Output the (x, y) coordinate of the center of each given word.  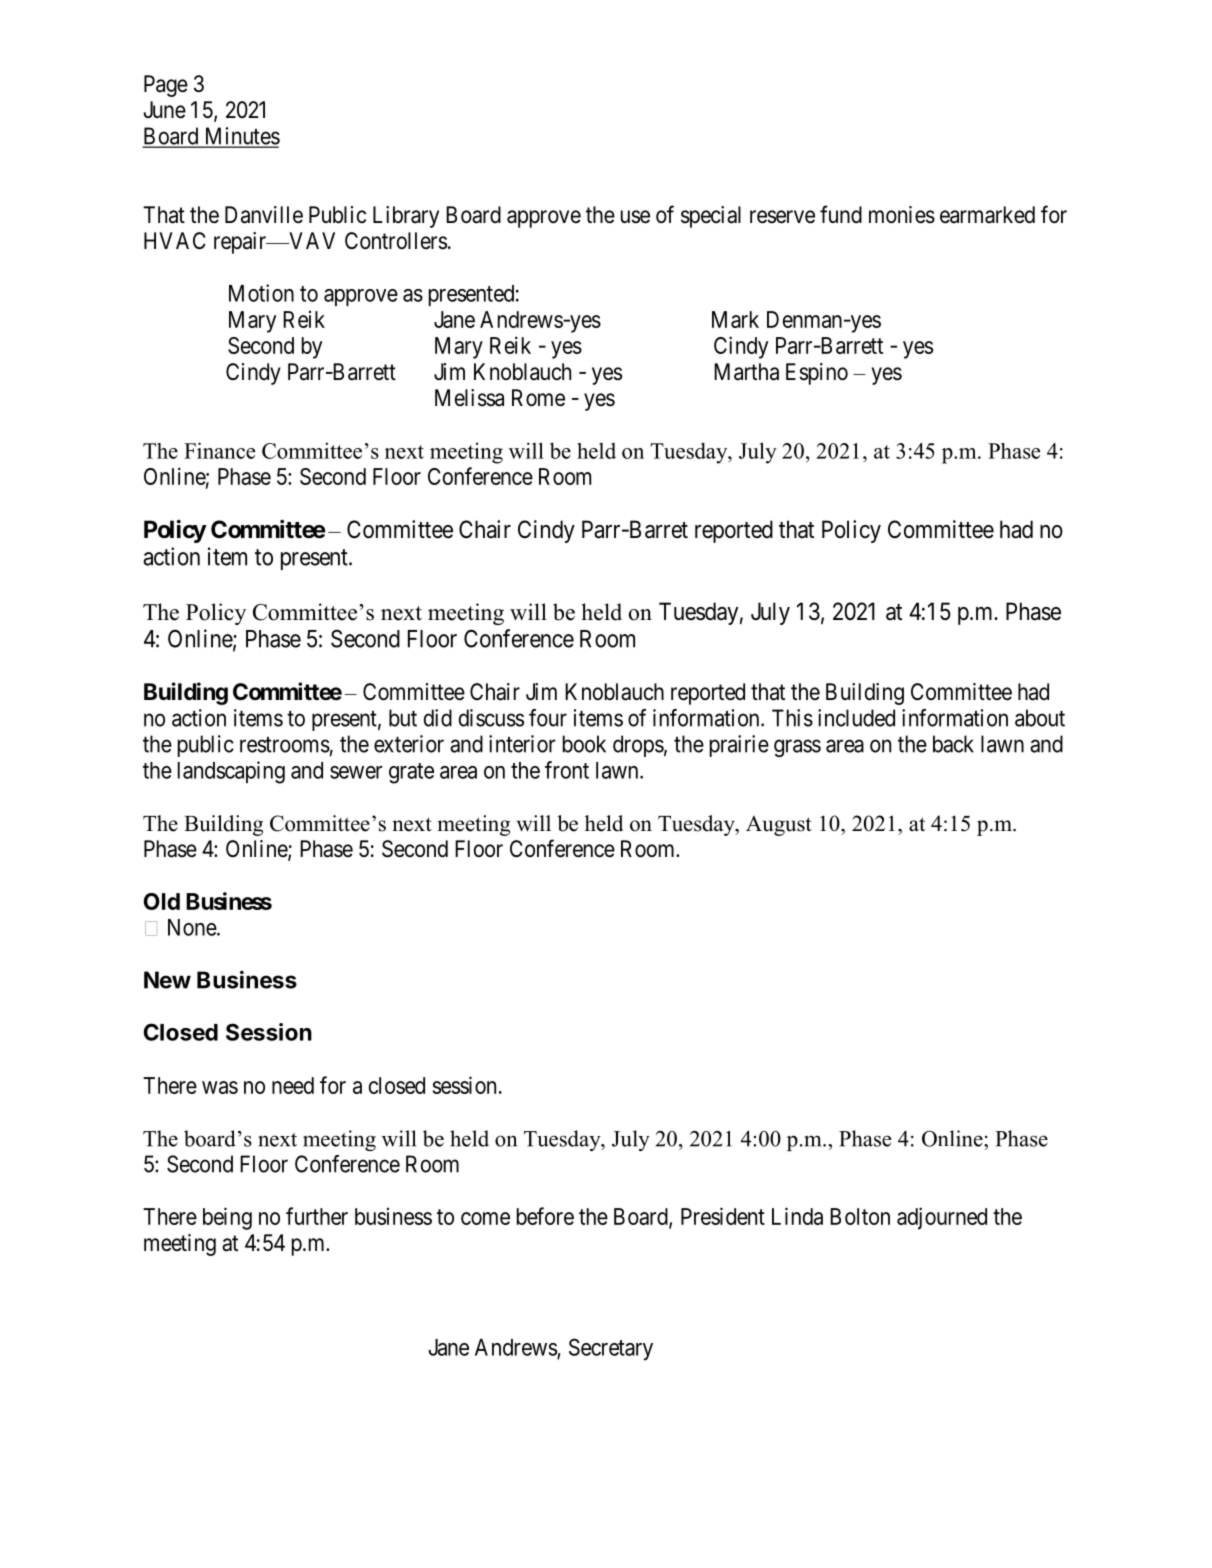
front (567, 770)
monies (902, 215)
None (193, 927)
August (779, 826)
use (635, 217)
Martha (746, 372)
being (227, 1218)
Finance (219, 450)
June (164, 110)
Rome (538, 398)
